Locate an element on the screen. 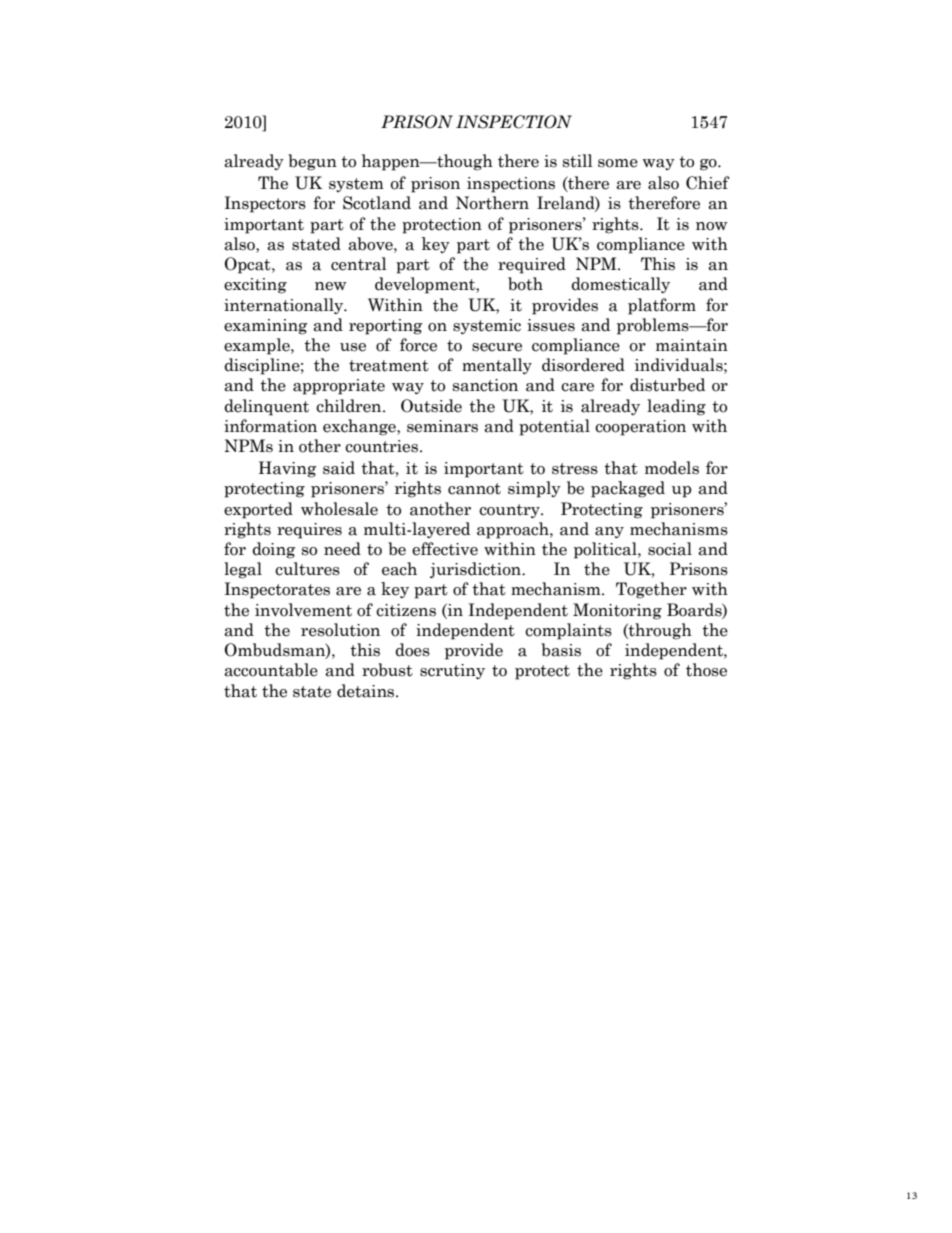 Image resolution: width=952 pixels, height=1233 pixels. seminars is located at coordinates (442, 426).
